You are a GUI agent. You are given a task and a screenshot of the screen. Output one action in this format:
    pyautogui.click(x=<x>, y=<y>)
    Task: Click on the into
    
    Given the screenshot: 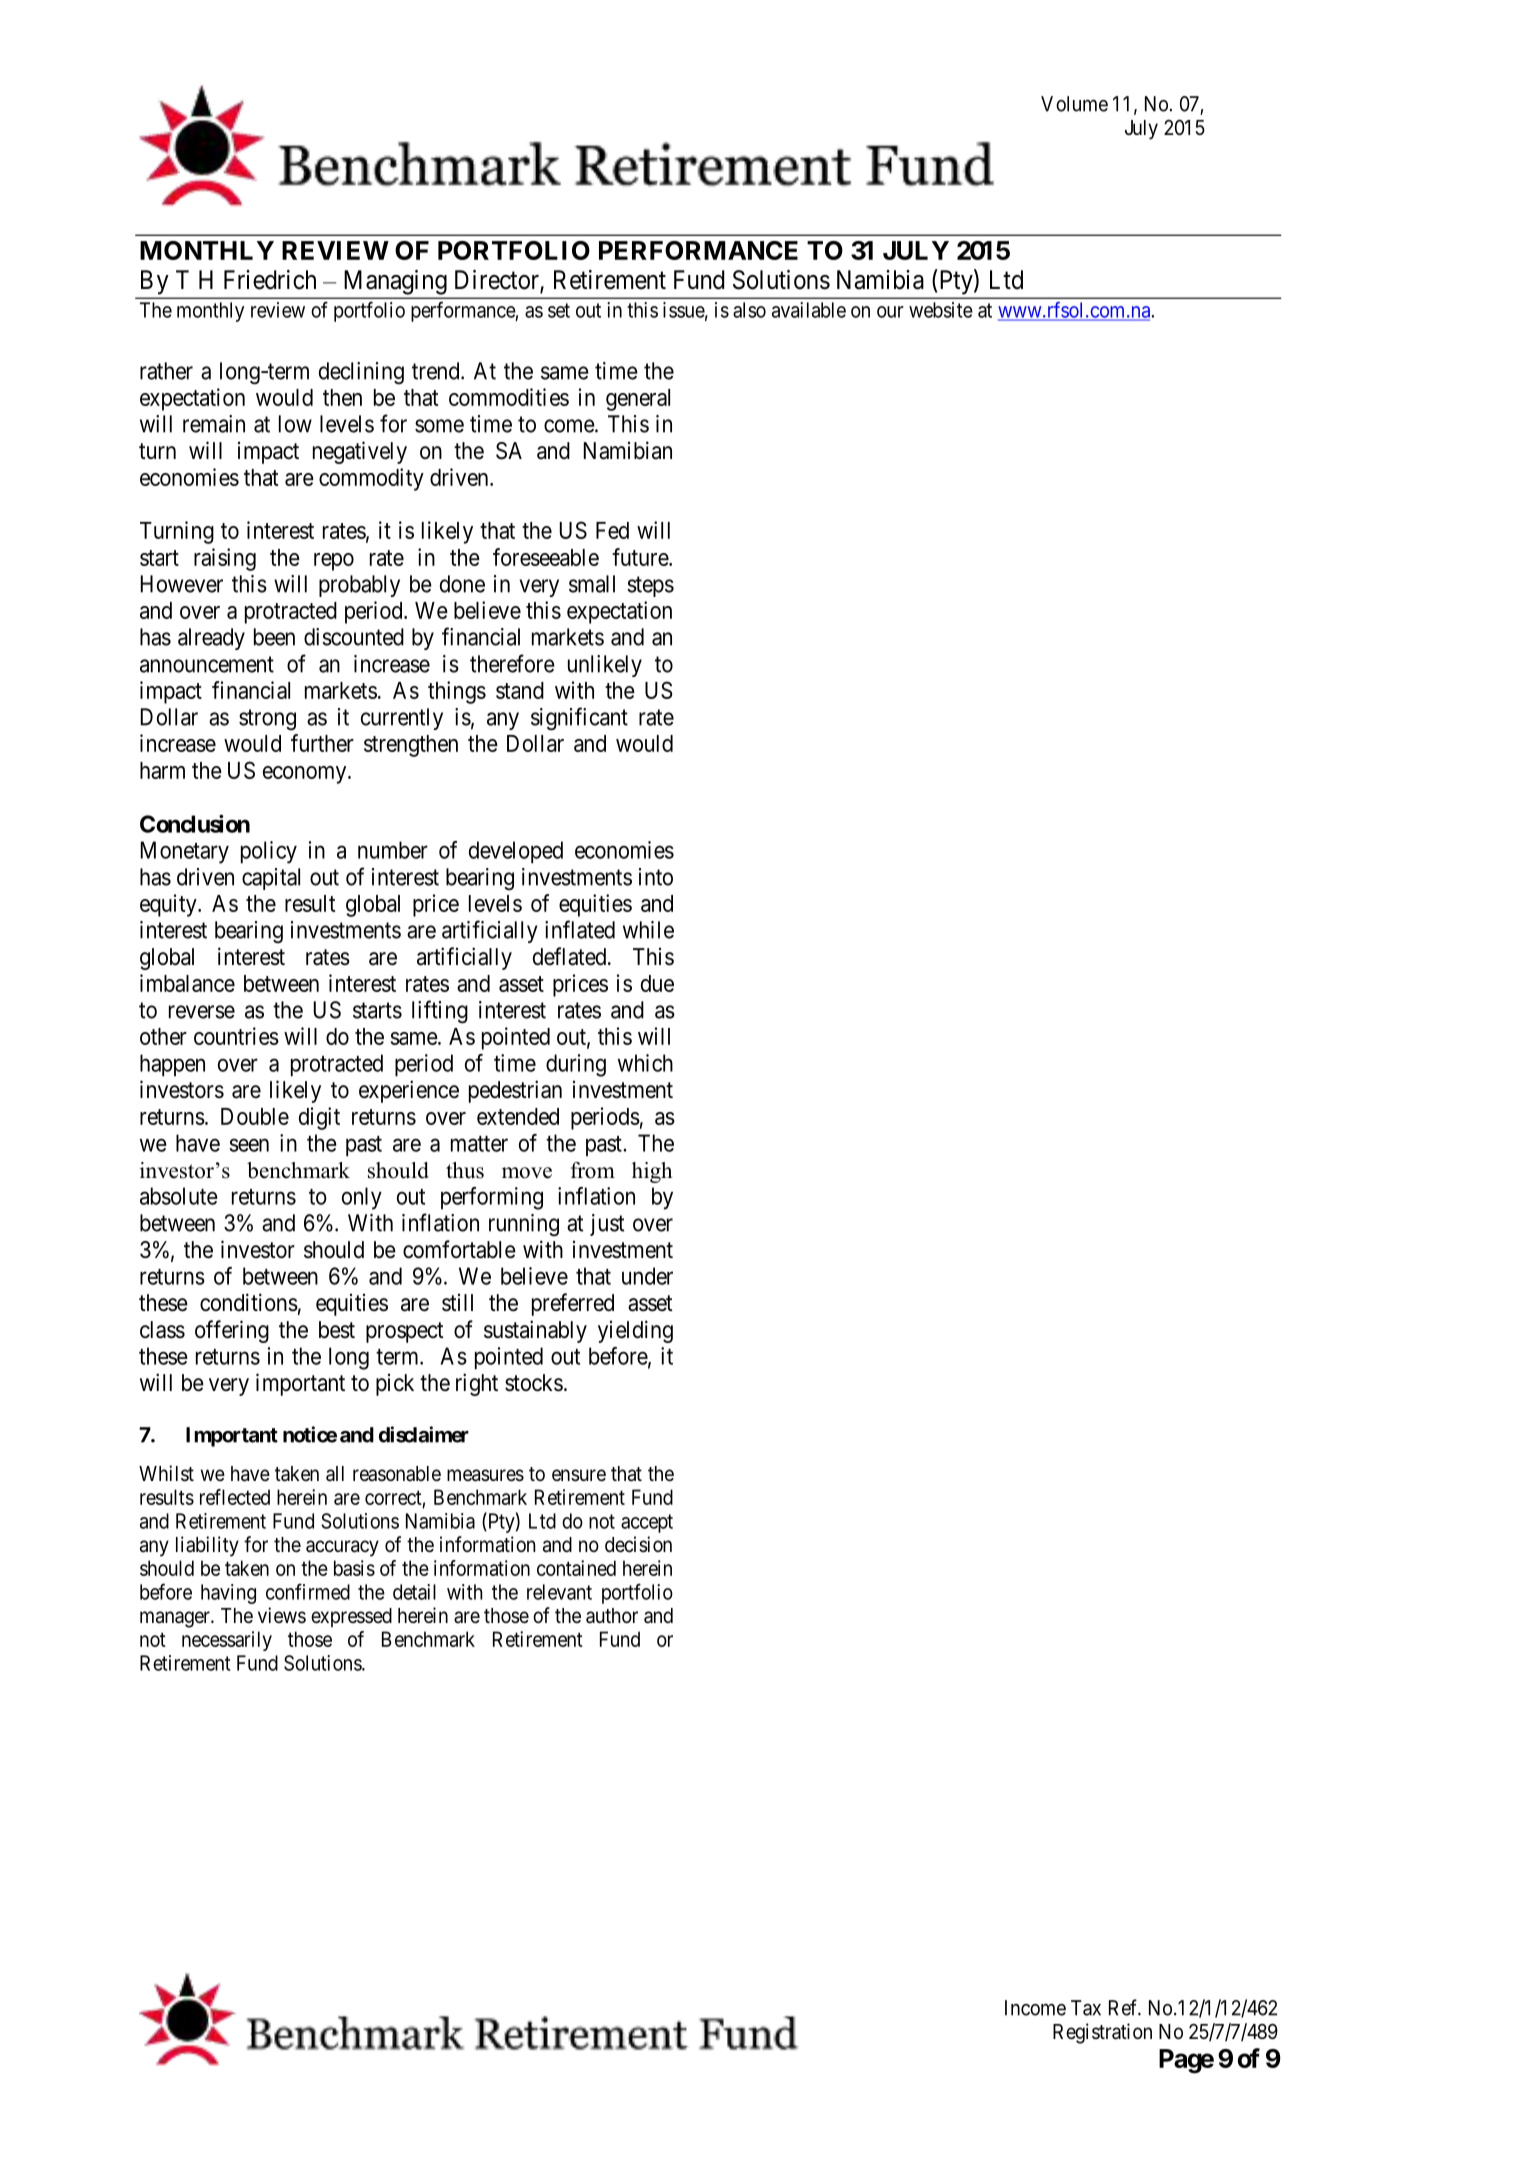 What is the action you would take?
    pyautogui.click(x=656, y=877)
